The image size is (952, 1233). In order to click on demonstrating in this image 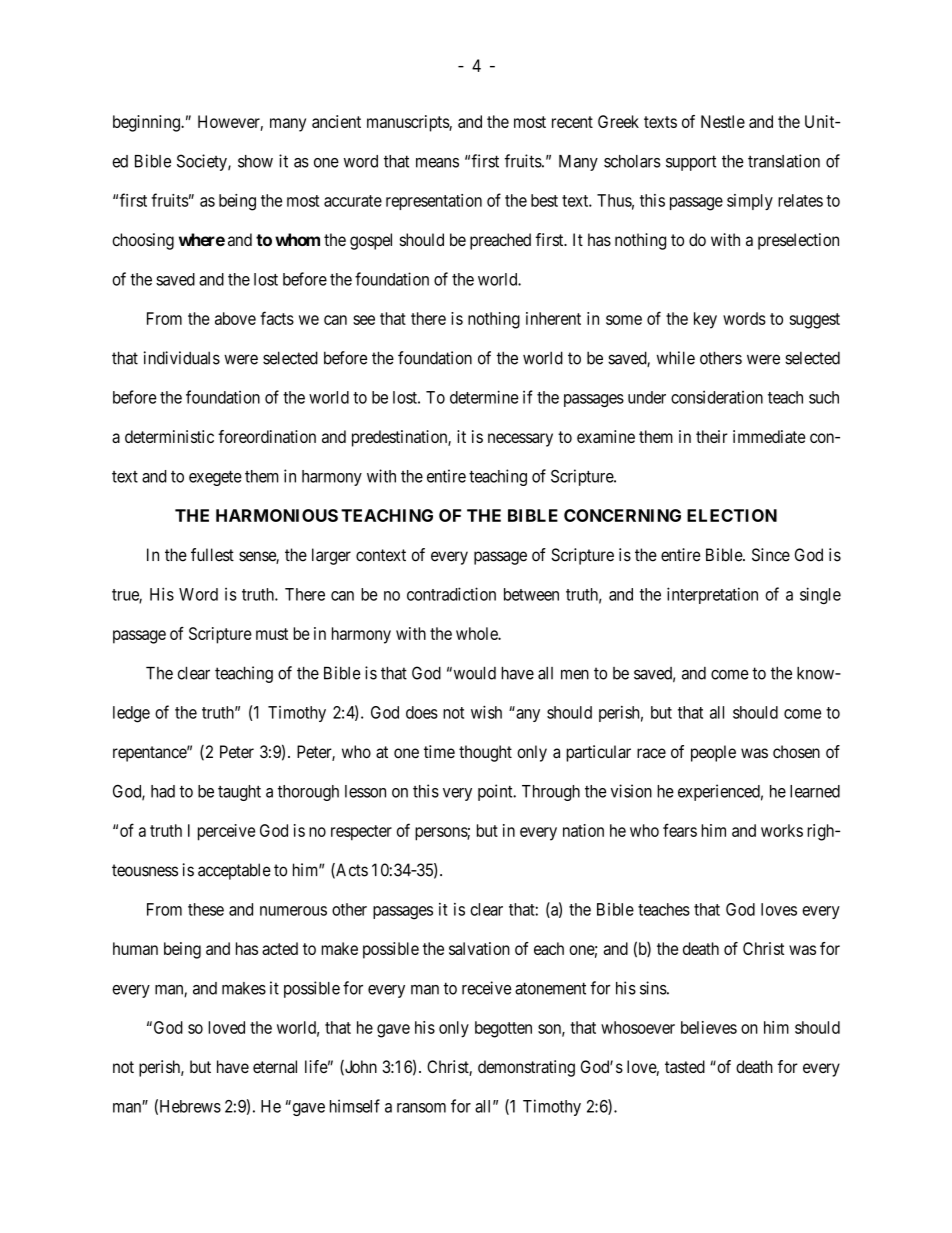, I will do `click(526, 1068)`.
